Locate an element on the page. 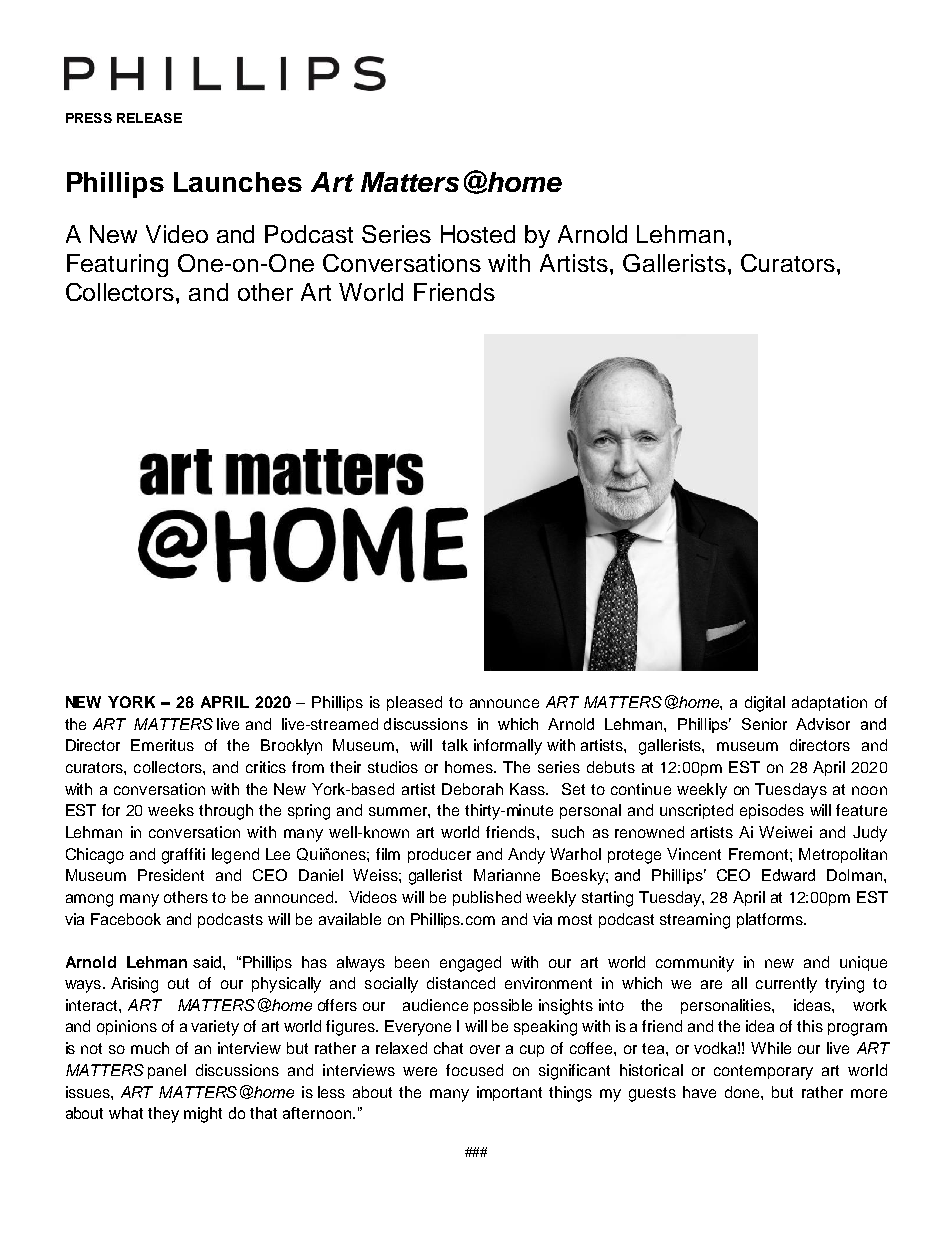  Launches is located at coordinates (238, 182).
